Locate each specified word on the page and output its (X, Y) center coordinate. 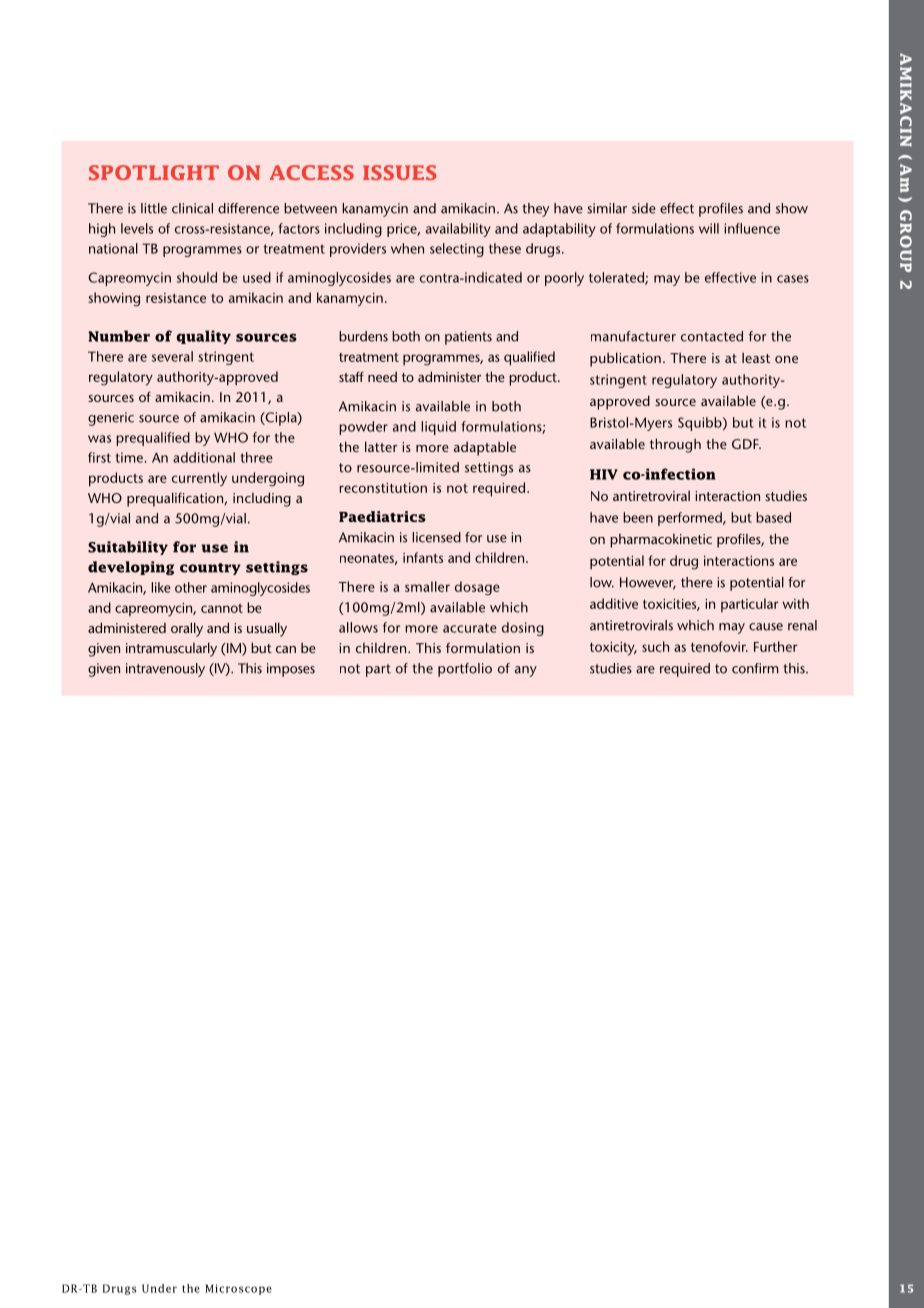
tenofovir (719, 646)
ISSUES (399, 172)
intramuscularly (171, 649)
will (709, 228)
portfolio (465, 670)
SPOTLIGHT (154, 172)
